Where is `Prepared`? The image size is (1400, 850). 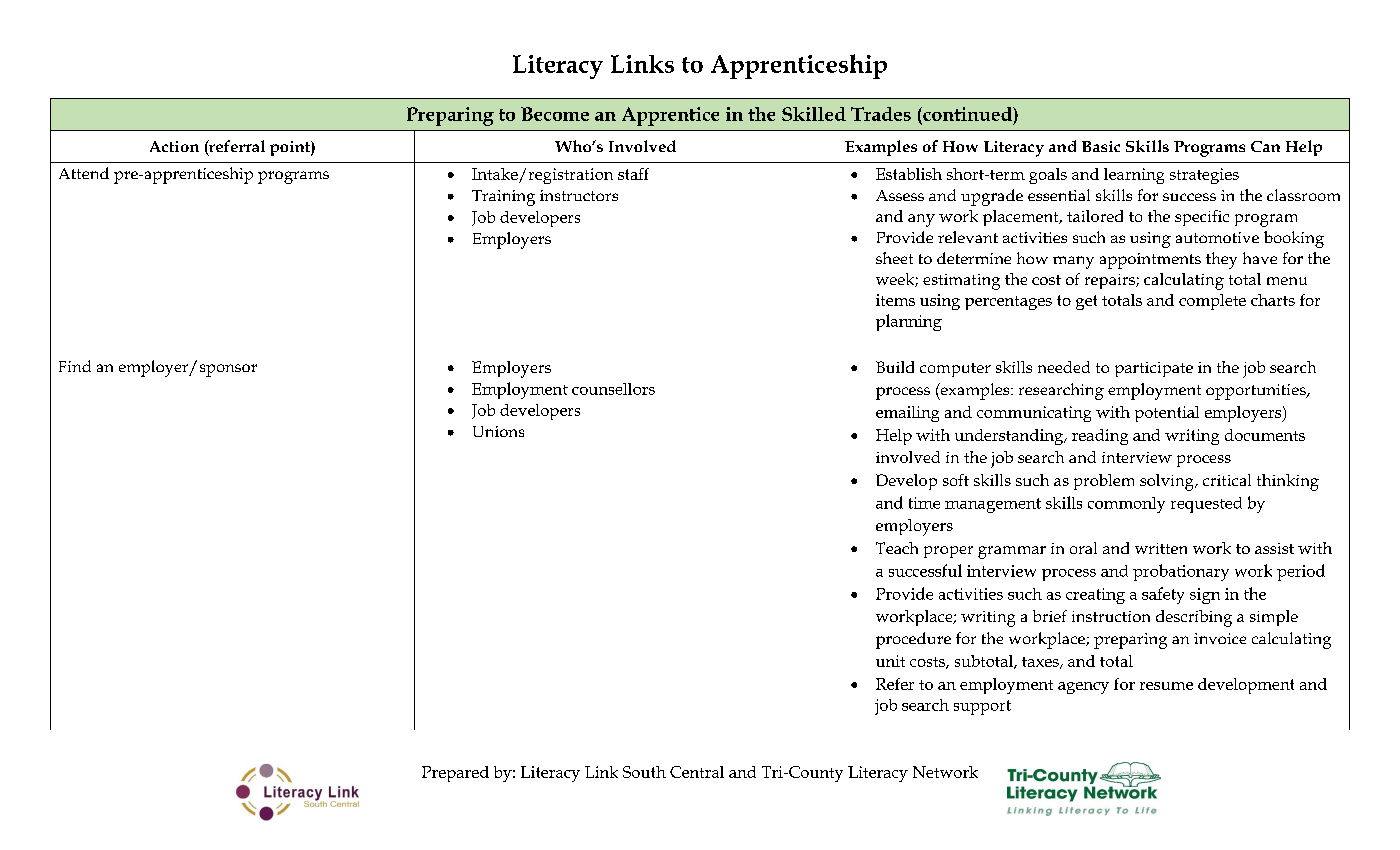 Prepared is located at coordinates (455, 774).
